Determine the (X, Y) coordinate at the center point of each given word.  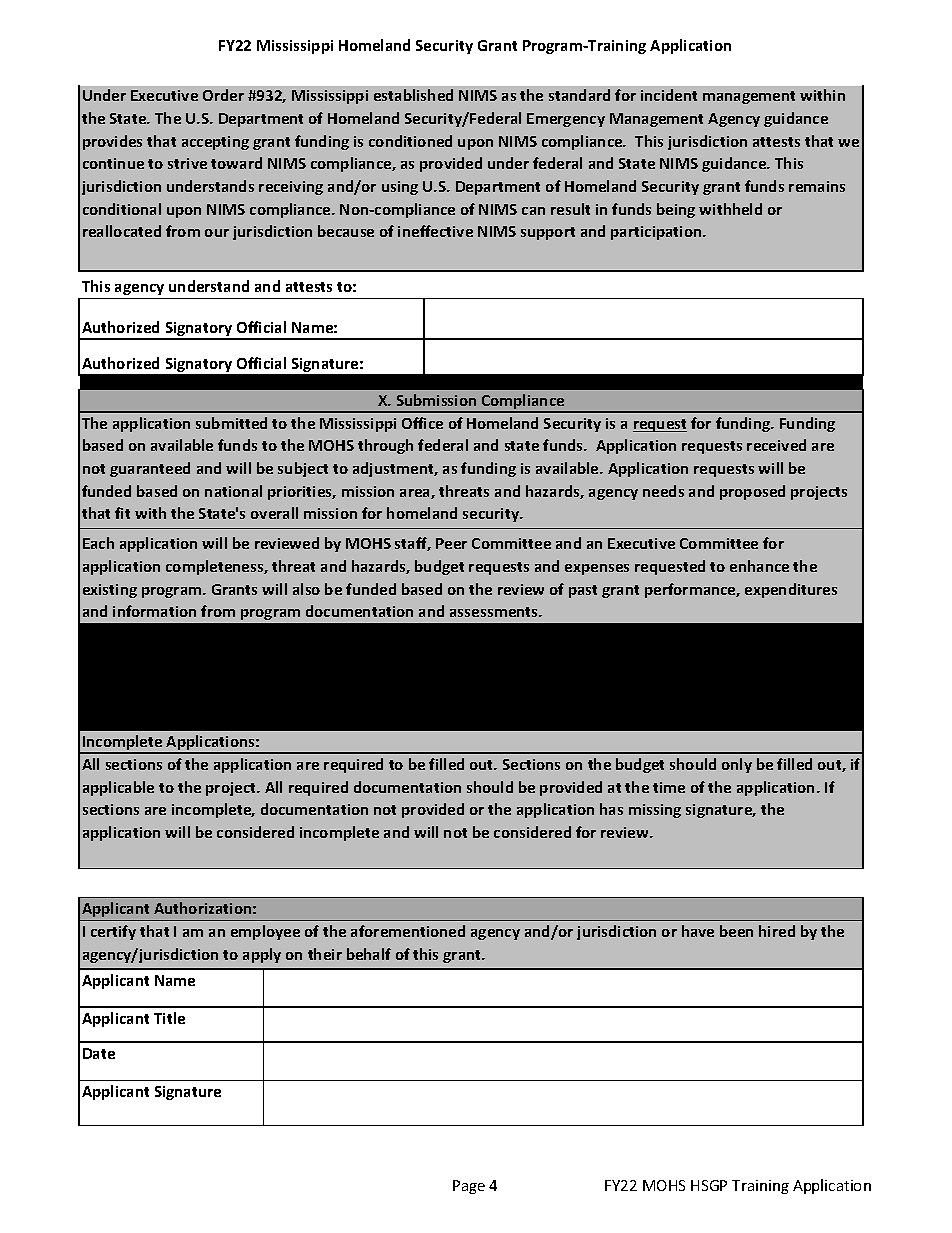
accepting (215, 143)
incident (669, 95)
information (154, 611)
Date (99, 1053)
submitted (231, 423)
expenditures (791, 590)
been (736, 931)
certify (113, 932)
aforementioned (408, 931)
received (776, 445)
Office (422, 423)
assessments (495, 612)
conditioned (410, 141)
